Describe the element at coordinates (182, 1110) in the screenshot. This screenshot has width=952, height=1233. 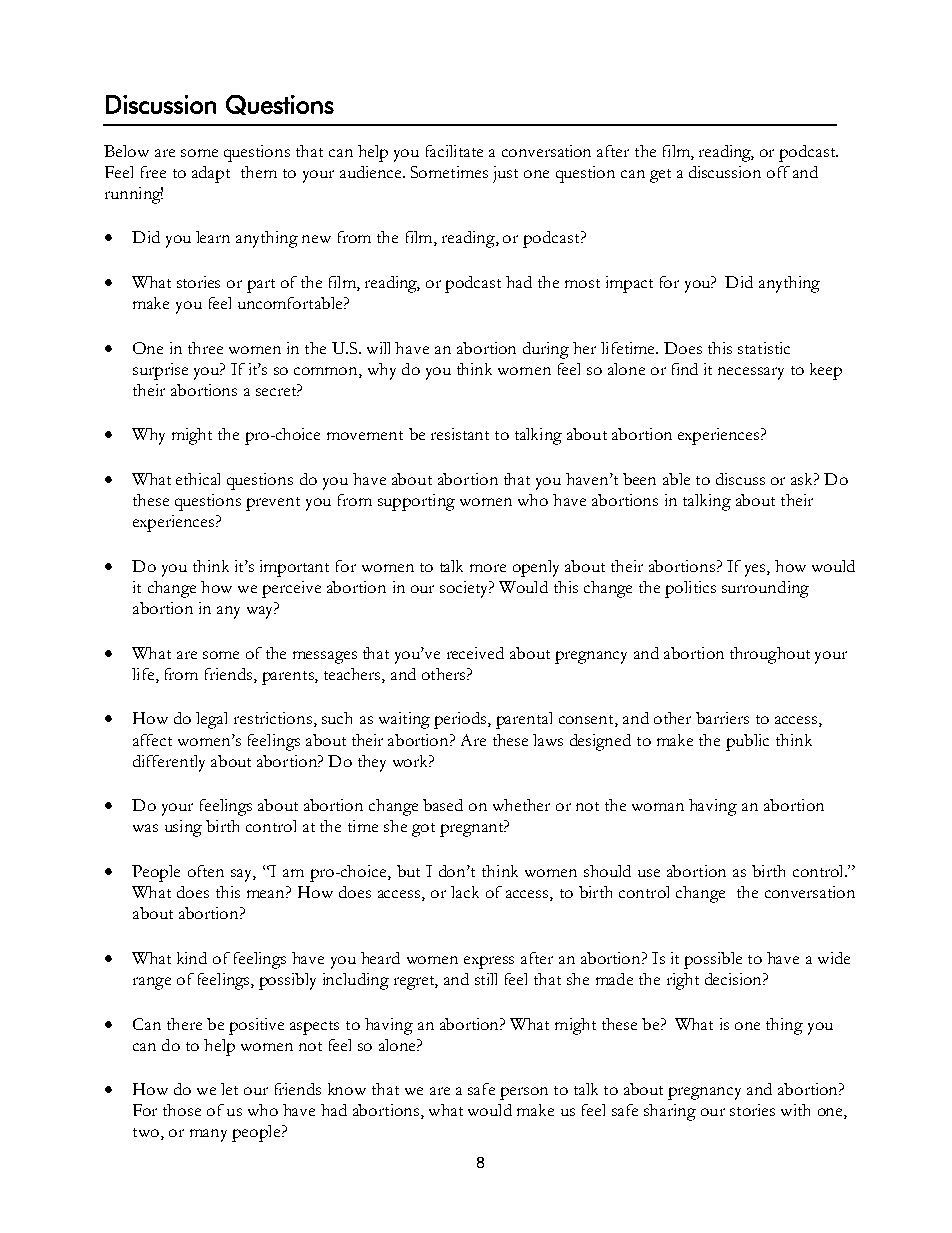
I see `those` at that location.
